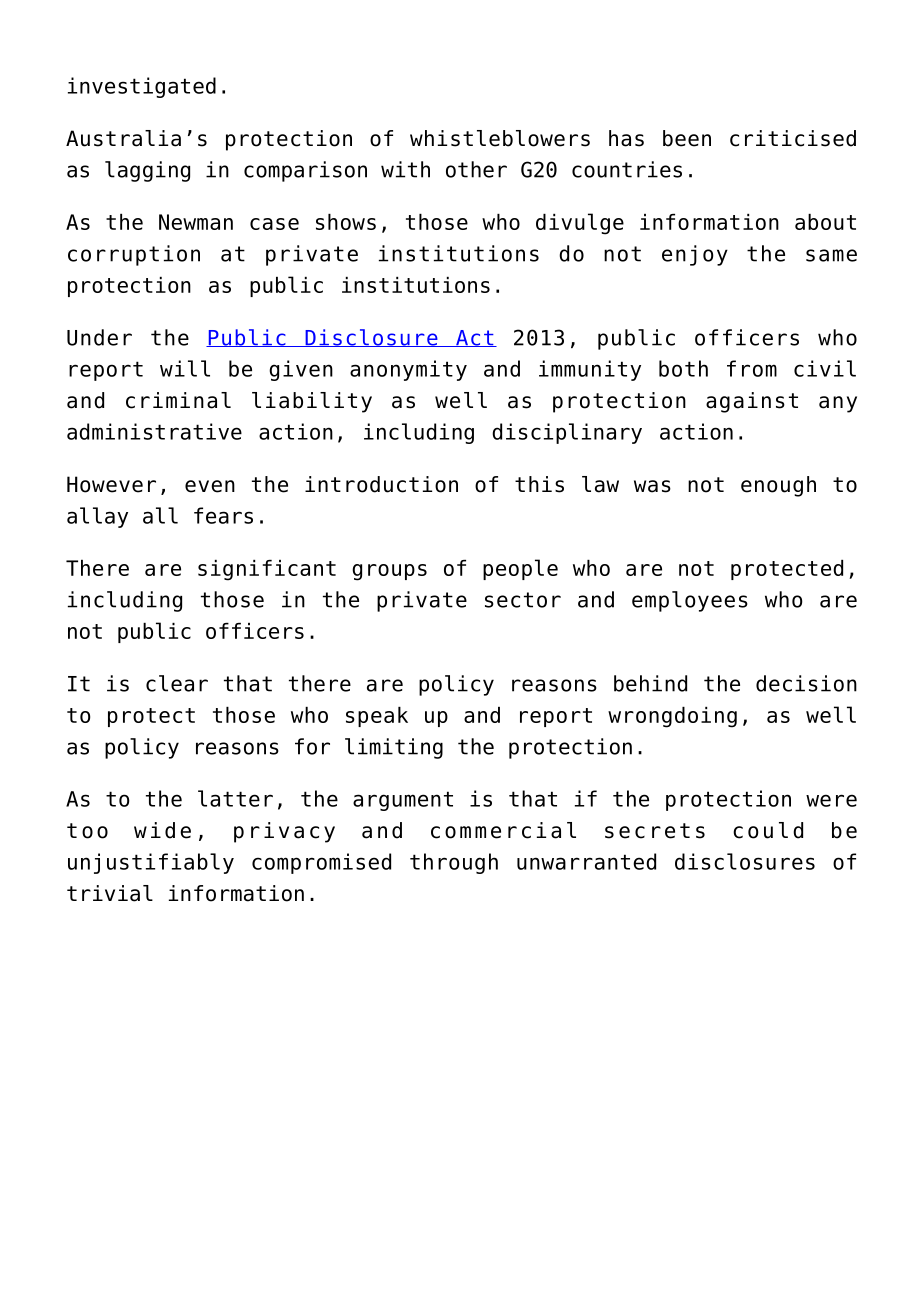 Image resolution: width=924 pixels, height=1308 pixels. I want to click on decision, so click(806, 683).
